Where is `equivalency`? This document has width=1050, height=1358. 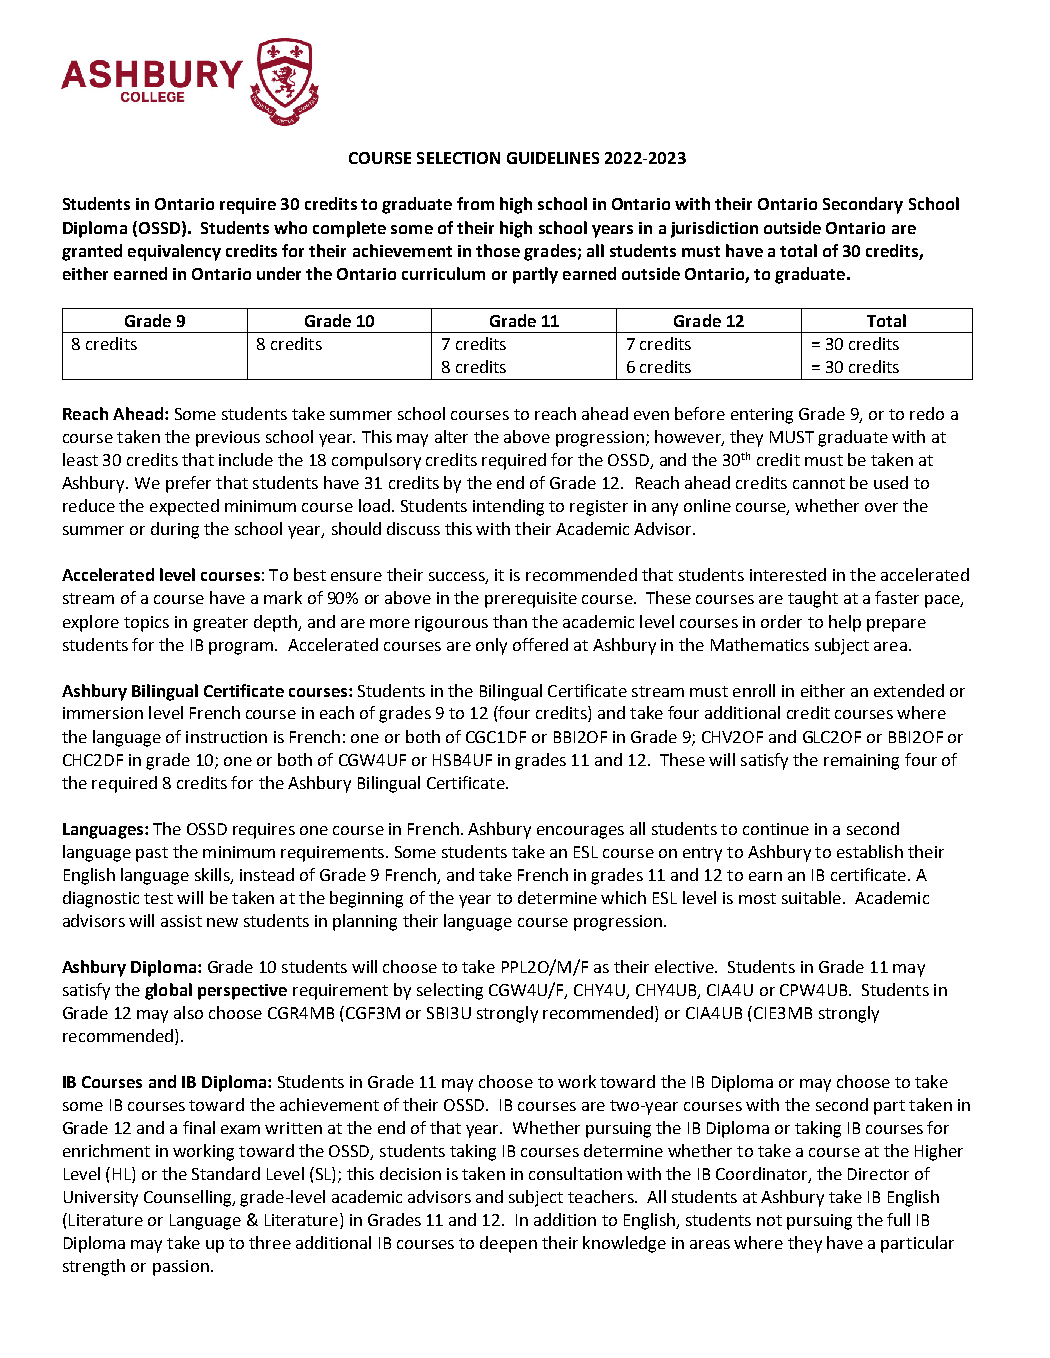 equivalency is located at coordinates (174, 252).
